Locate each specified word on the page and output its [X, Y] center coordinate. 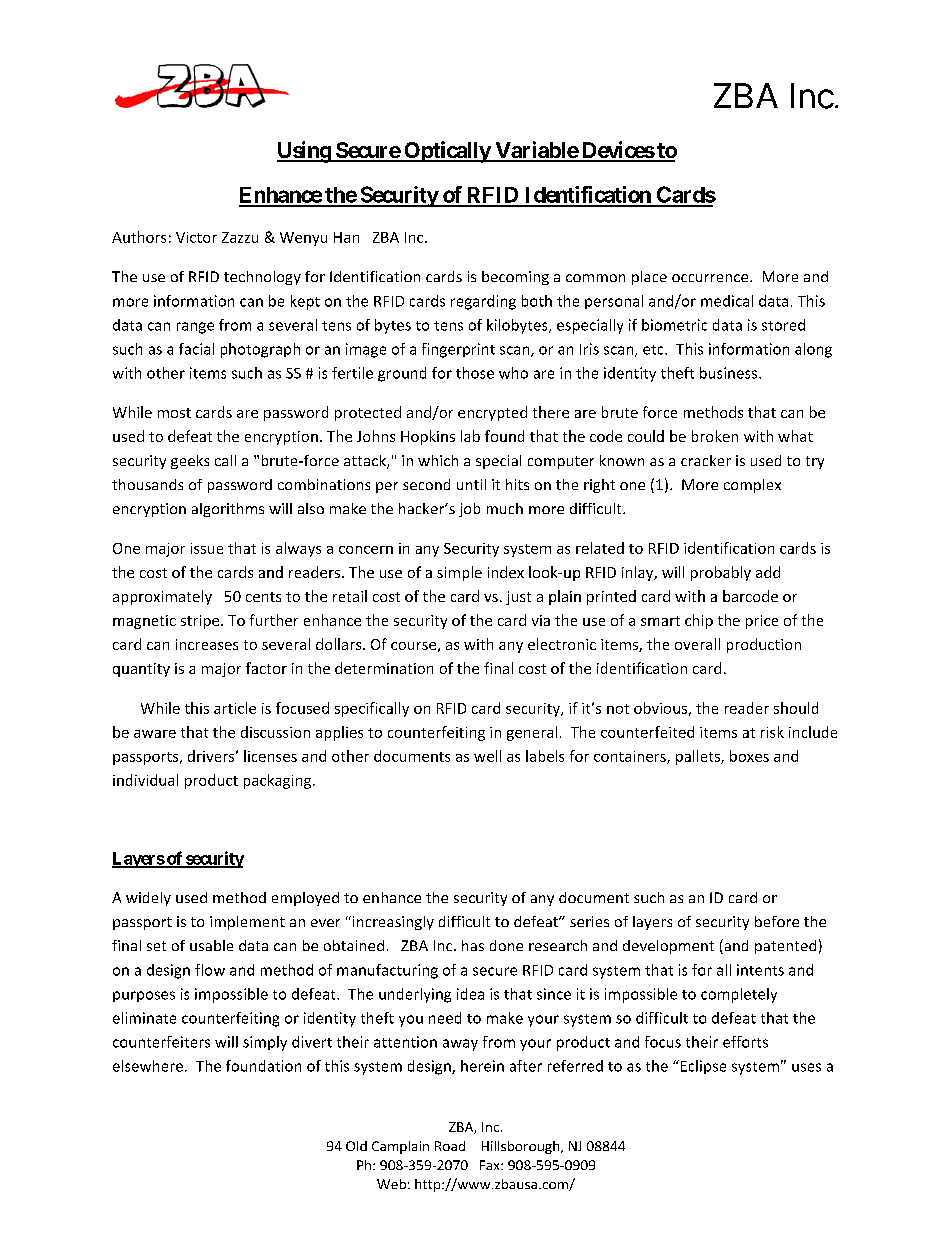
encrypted [492, 413]
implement [247, 923]
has [473, 945]
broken [715, 436]
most [174, 413]
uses [806, 1067]
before [777, 921]
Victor [196, 237]
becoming [515, 278]
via [541, 620]
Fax [491, 1165]
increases [207, 644]
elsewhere [148, 1066]
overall [697, 644]
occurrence [711, 278]
